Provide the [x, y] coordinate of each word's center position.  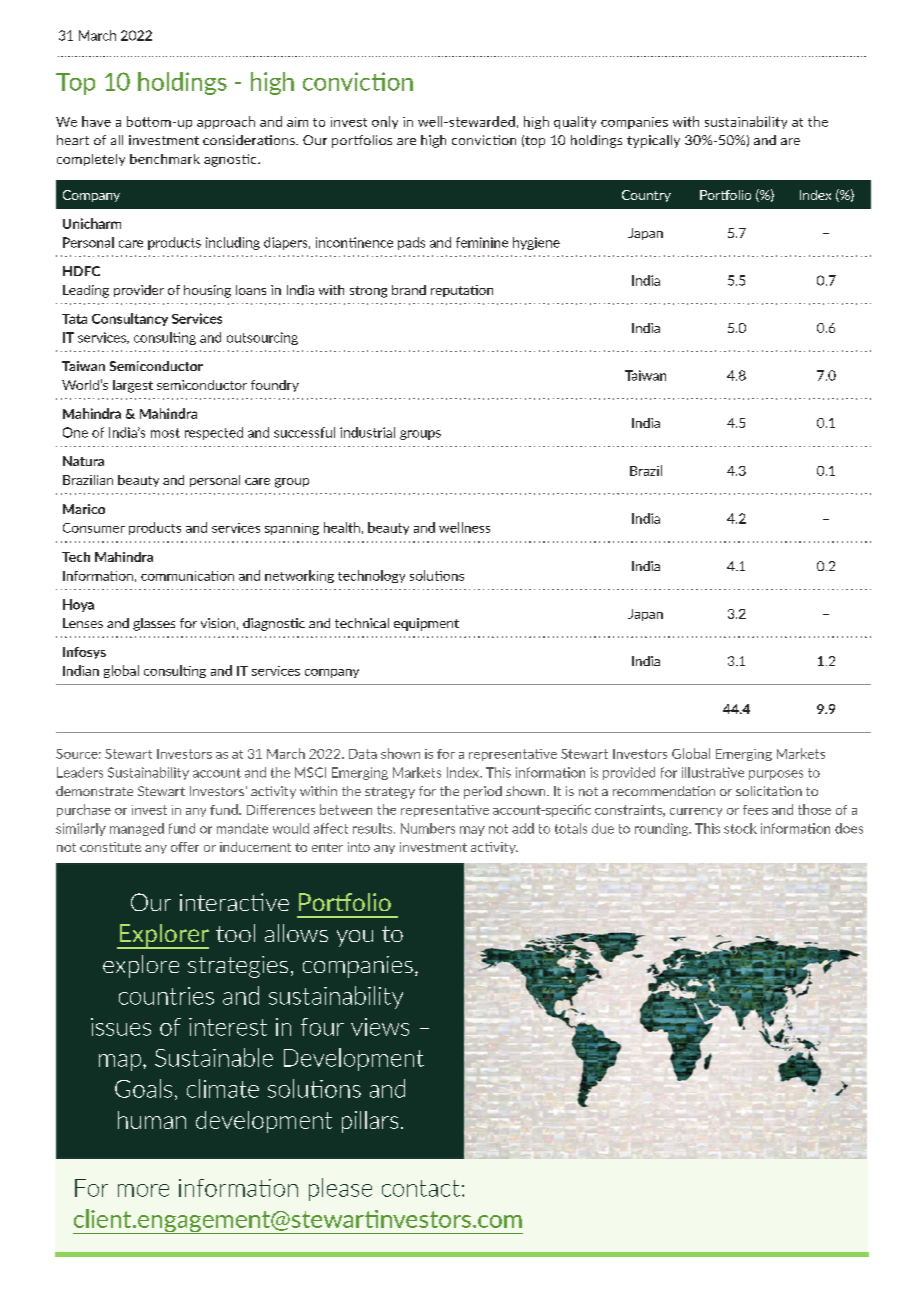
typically [653, 141]
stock [740, 828]
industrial [367, 432]
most [165, 433]
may [472, 831]
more [143, 1190]
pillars [370, 1122]
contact [421, 1188]
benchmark [165, 159]
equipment [426, 624]
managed [137, 829]
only [385, 122]
